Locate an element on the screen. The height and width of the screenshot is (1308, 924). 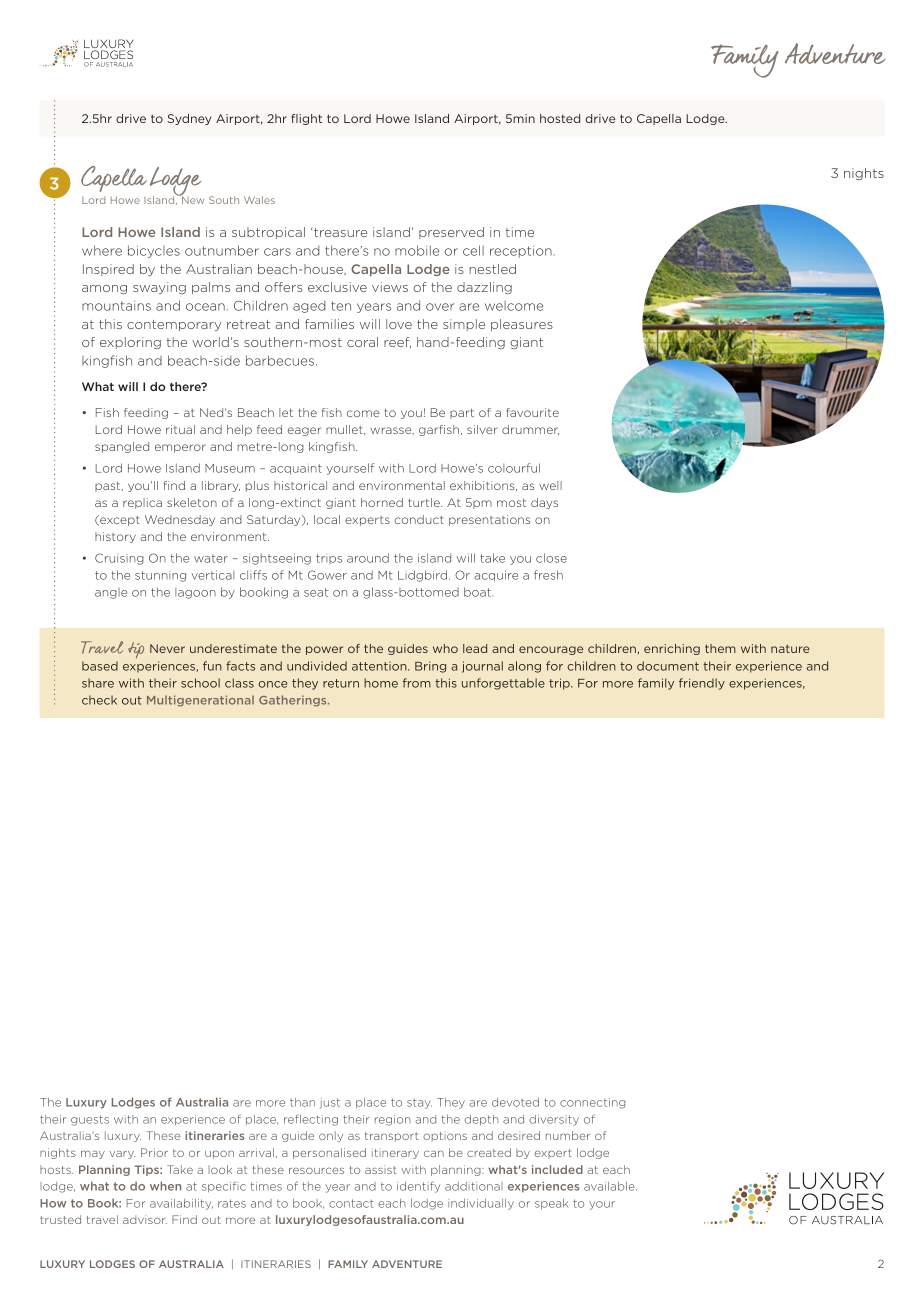
when is located at coordinates (165, 1186).
